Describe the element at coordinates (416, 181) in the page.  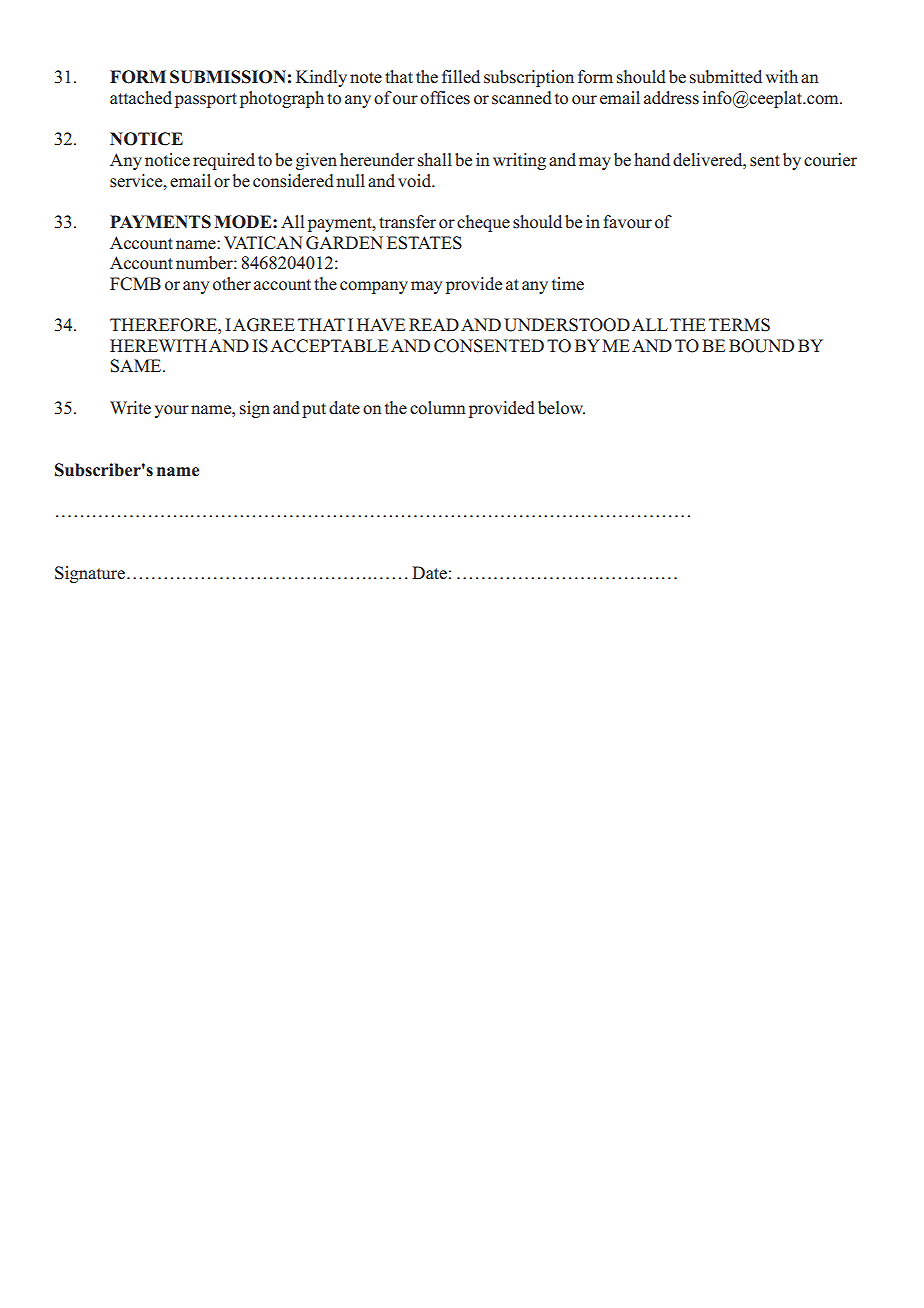
I see `void` at that location.
